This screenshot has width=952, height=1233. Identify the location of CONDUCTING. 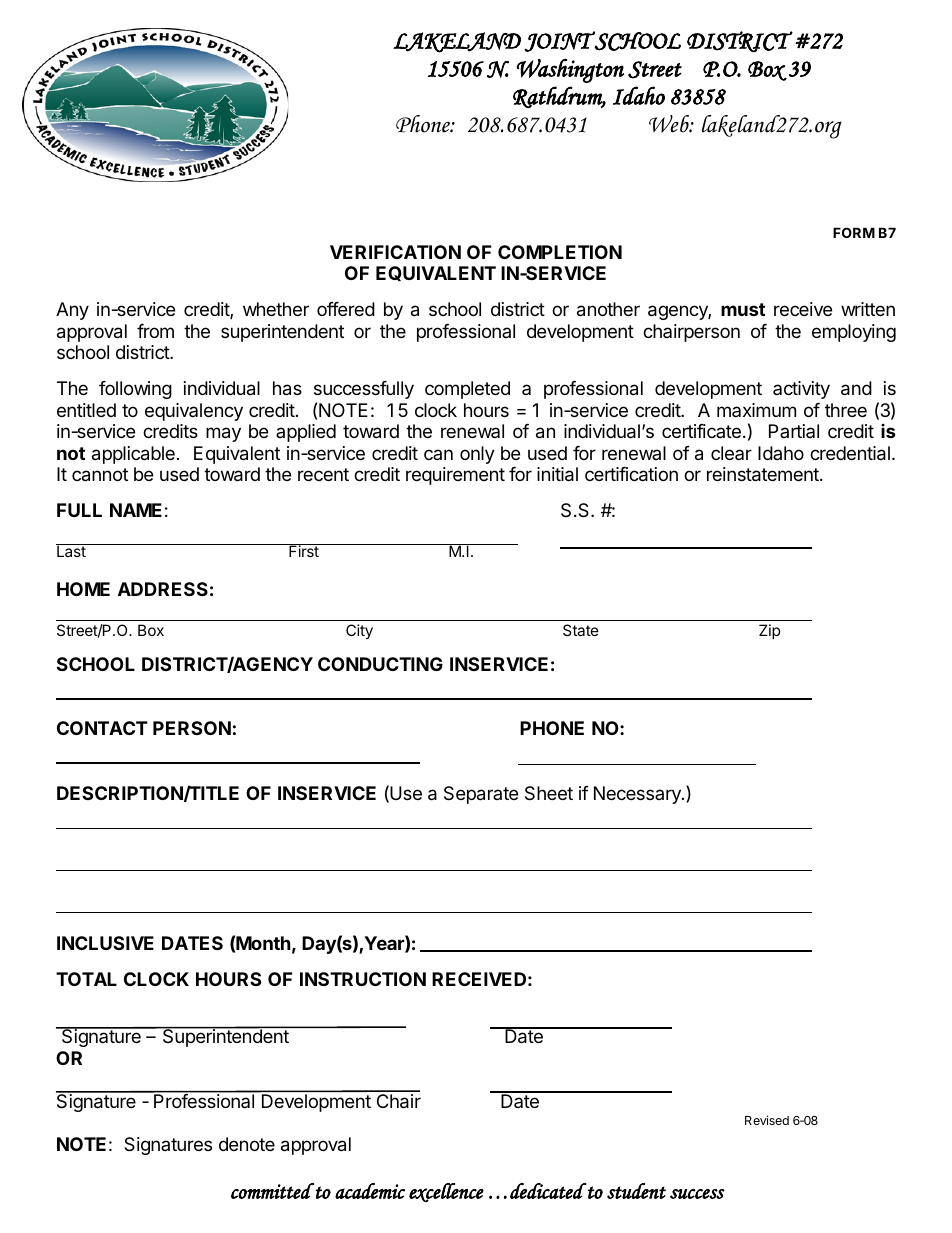
(380, 664).
